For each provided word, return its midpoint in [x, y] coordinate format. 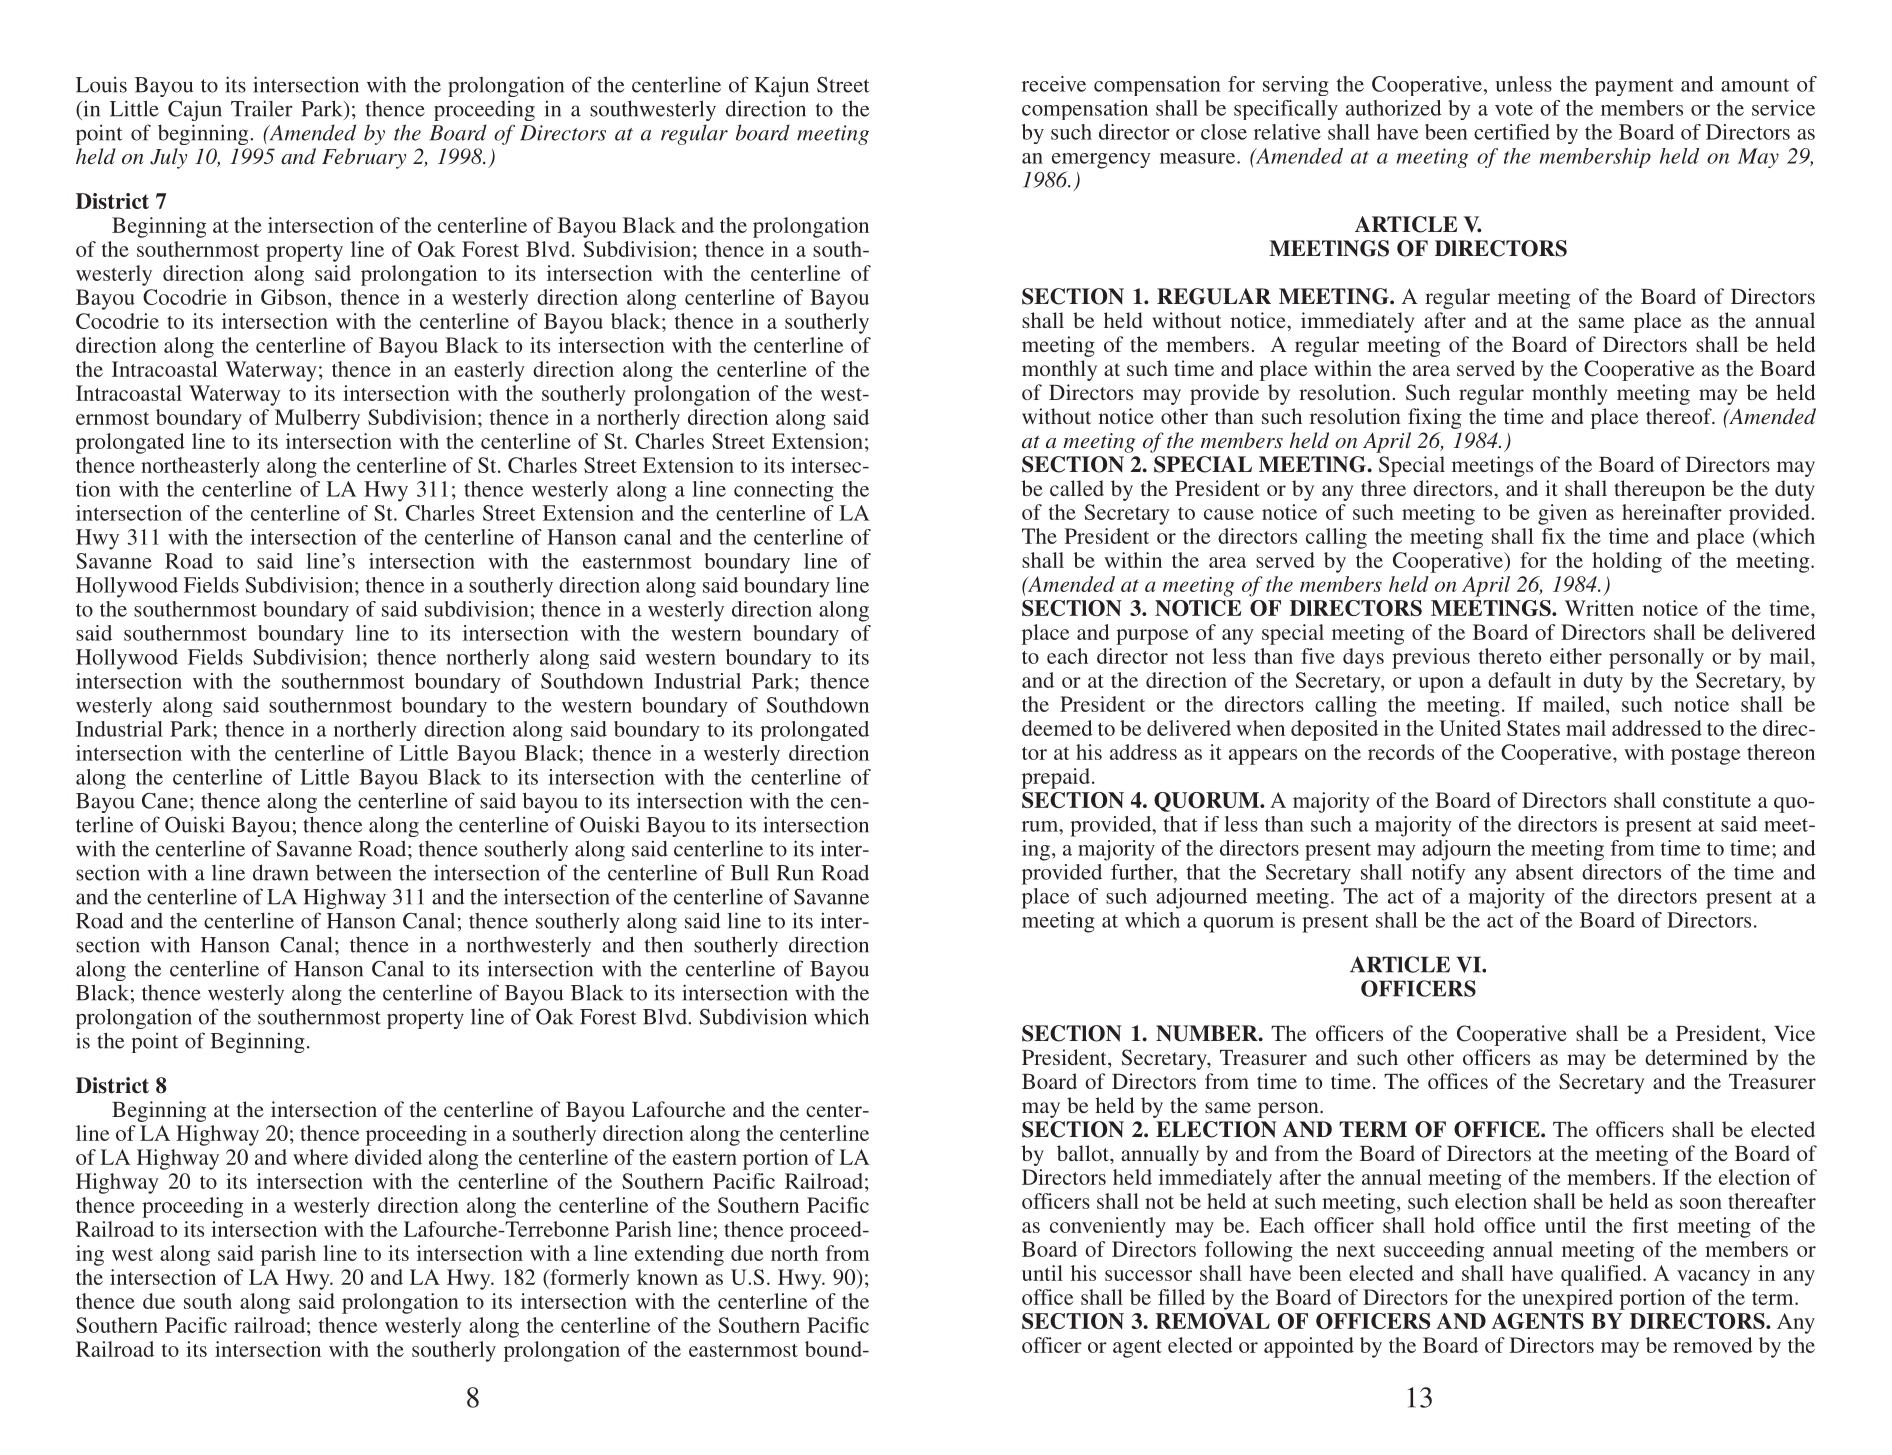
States [1533, 728]
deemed [1057, 728]
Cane [165, 801]
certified [1512, 132]
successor [1148, 1275]
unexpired [1567, 1299]
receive [1054, 84]
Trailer [262, 108]
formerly [589, 1279]
